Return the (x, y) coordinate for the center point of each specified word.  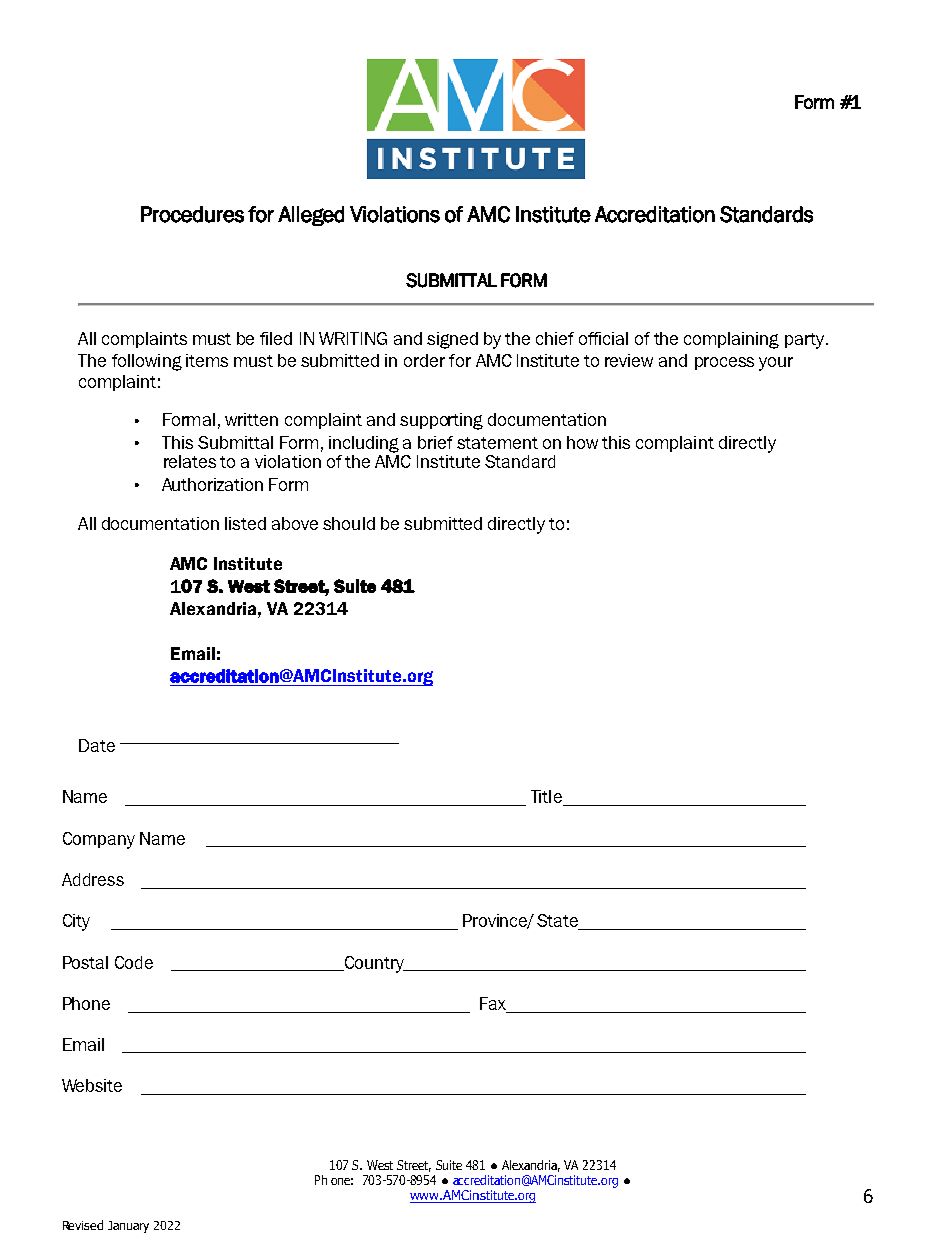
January (128, 1227)
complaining (731, 340)
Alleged (311, 216)
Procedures (192, 214)
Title (548, 798)
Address (93, 879)
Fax (494, 1005)
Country (374, 964)
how (582, 442)
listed (245, 523)
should (349, 523)
